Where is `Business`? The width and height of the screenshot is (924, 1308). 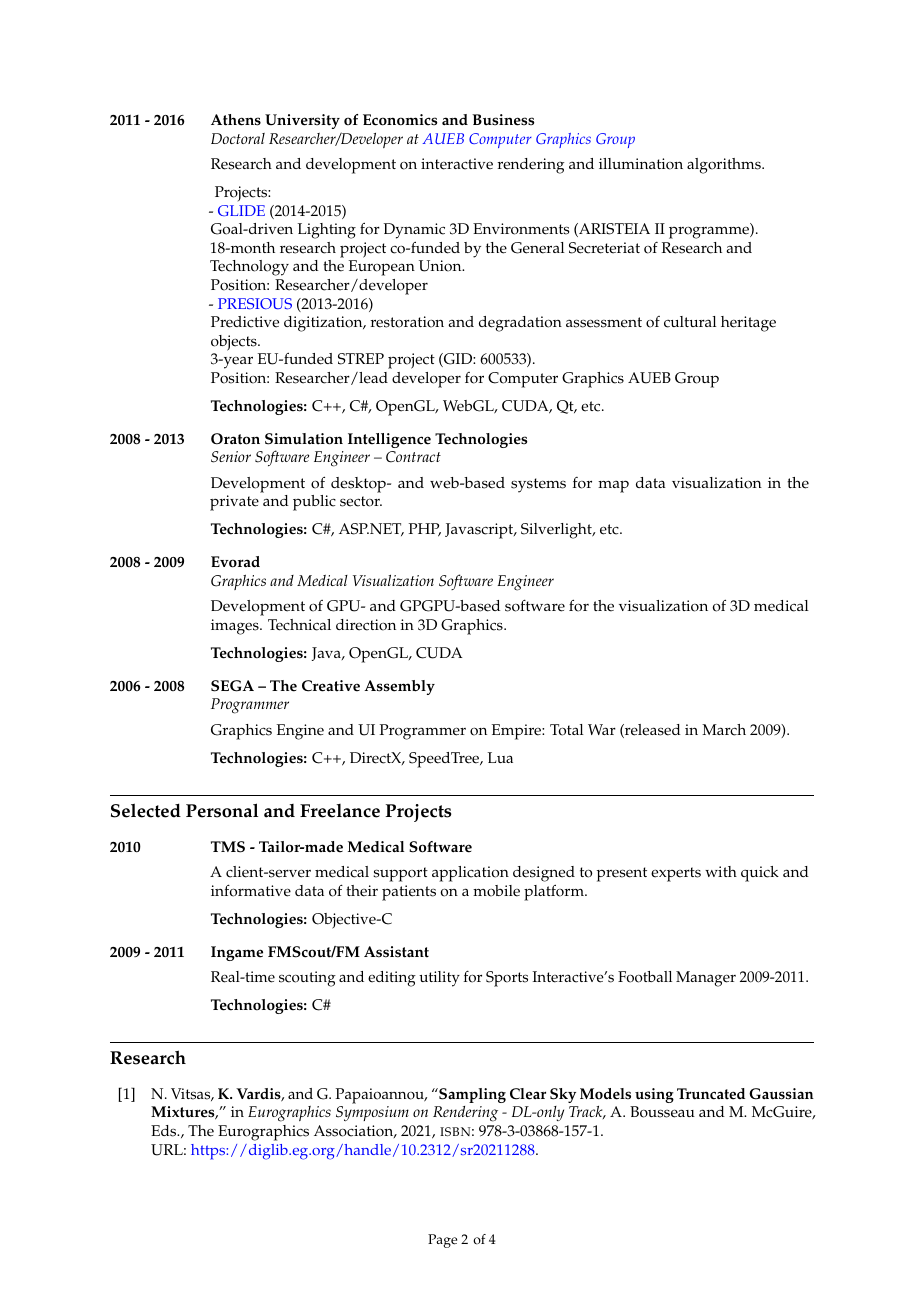
Business is located at coordinates (503, 120).
